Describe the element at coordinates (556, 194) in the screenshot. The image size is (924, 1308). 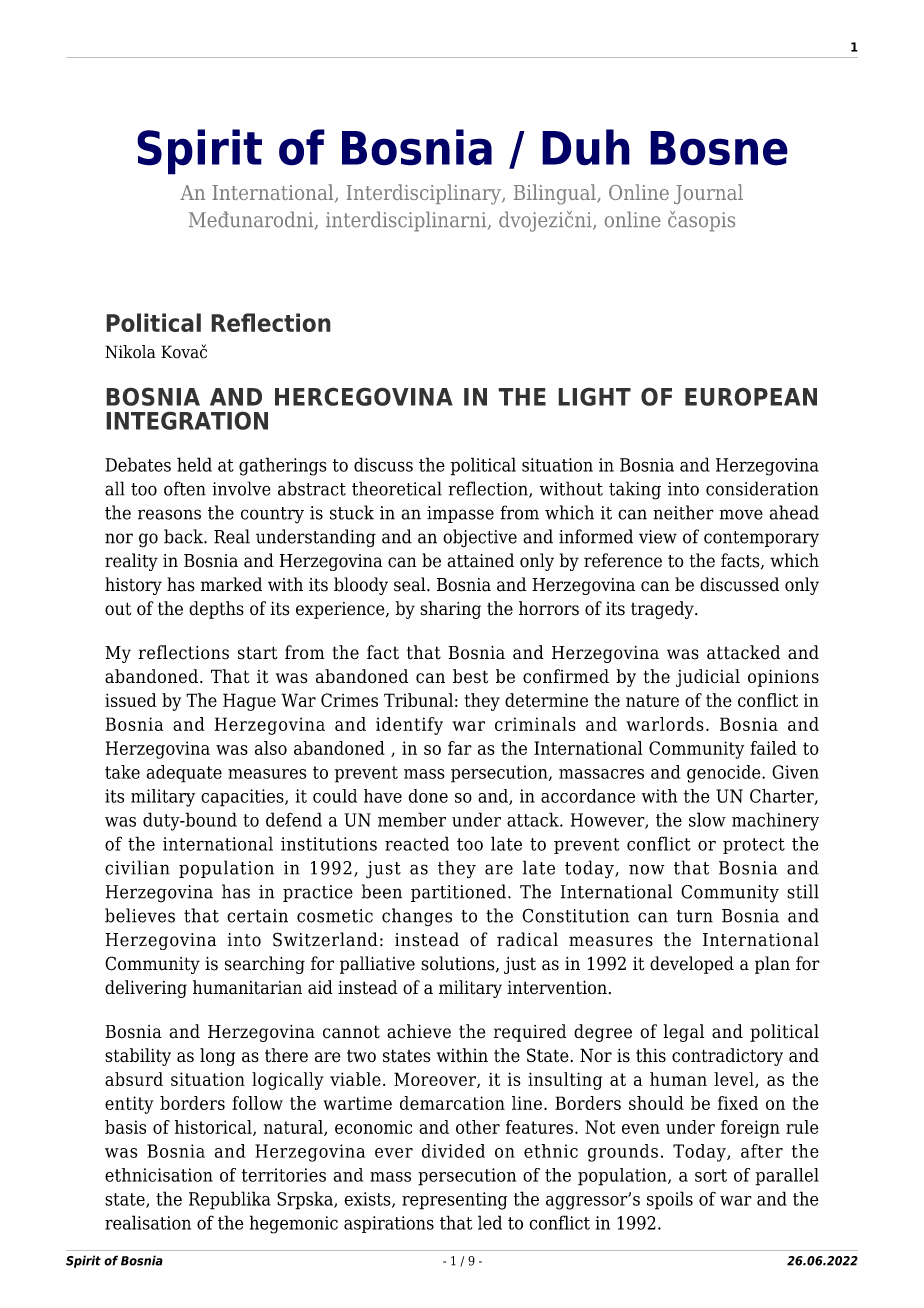
I see `Bilingual` at that location.
